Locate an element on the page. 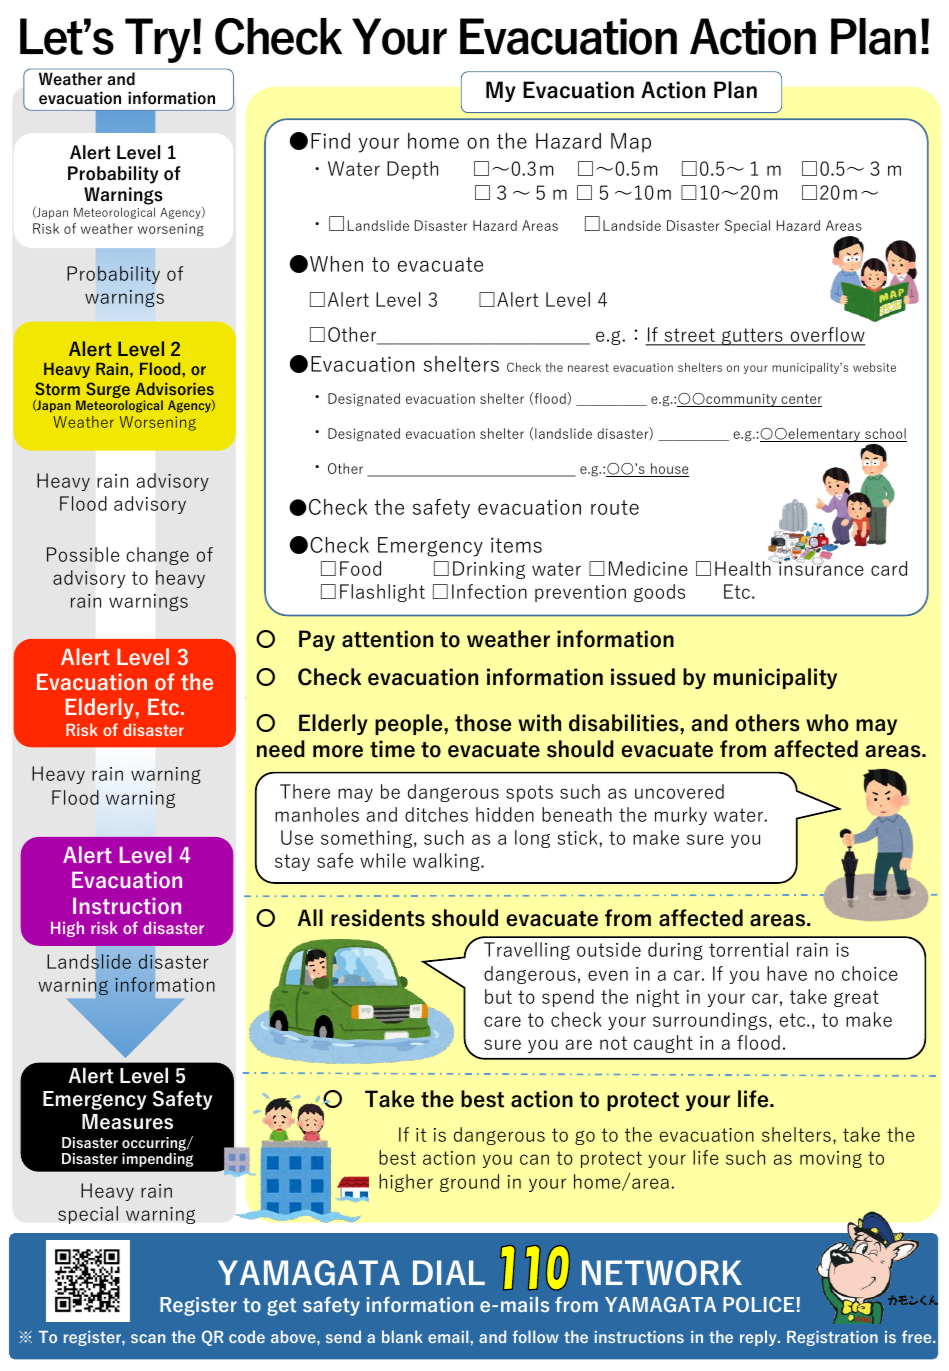 The image size is (949, 1371). Try is located at coordinates (158, 40).
